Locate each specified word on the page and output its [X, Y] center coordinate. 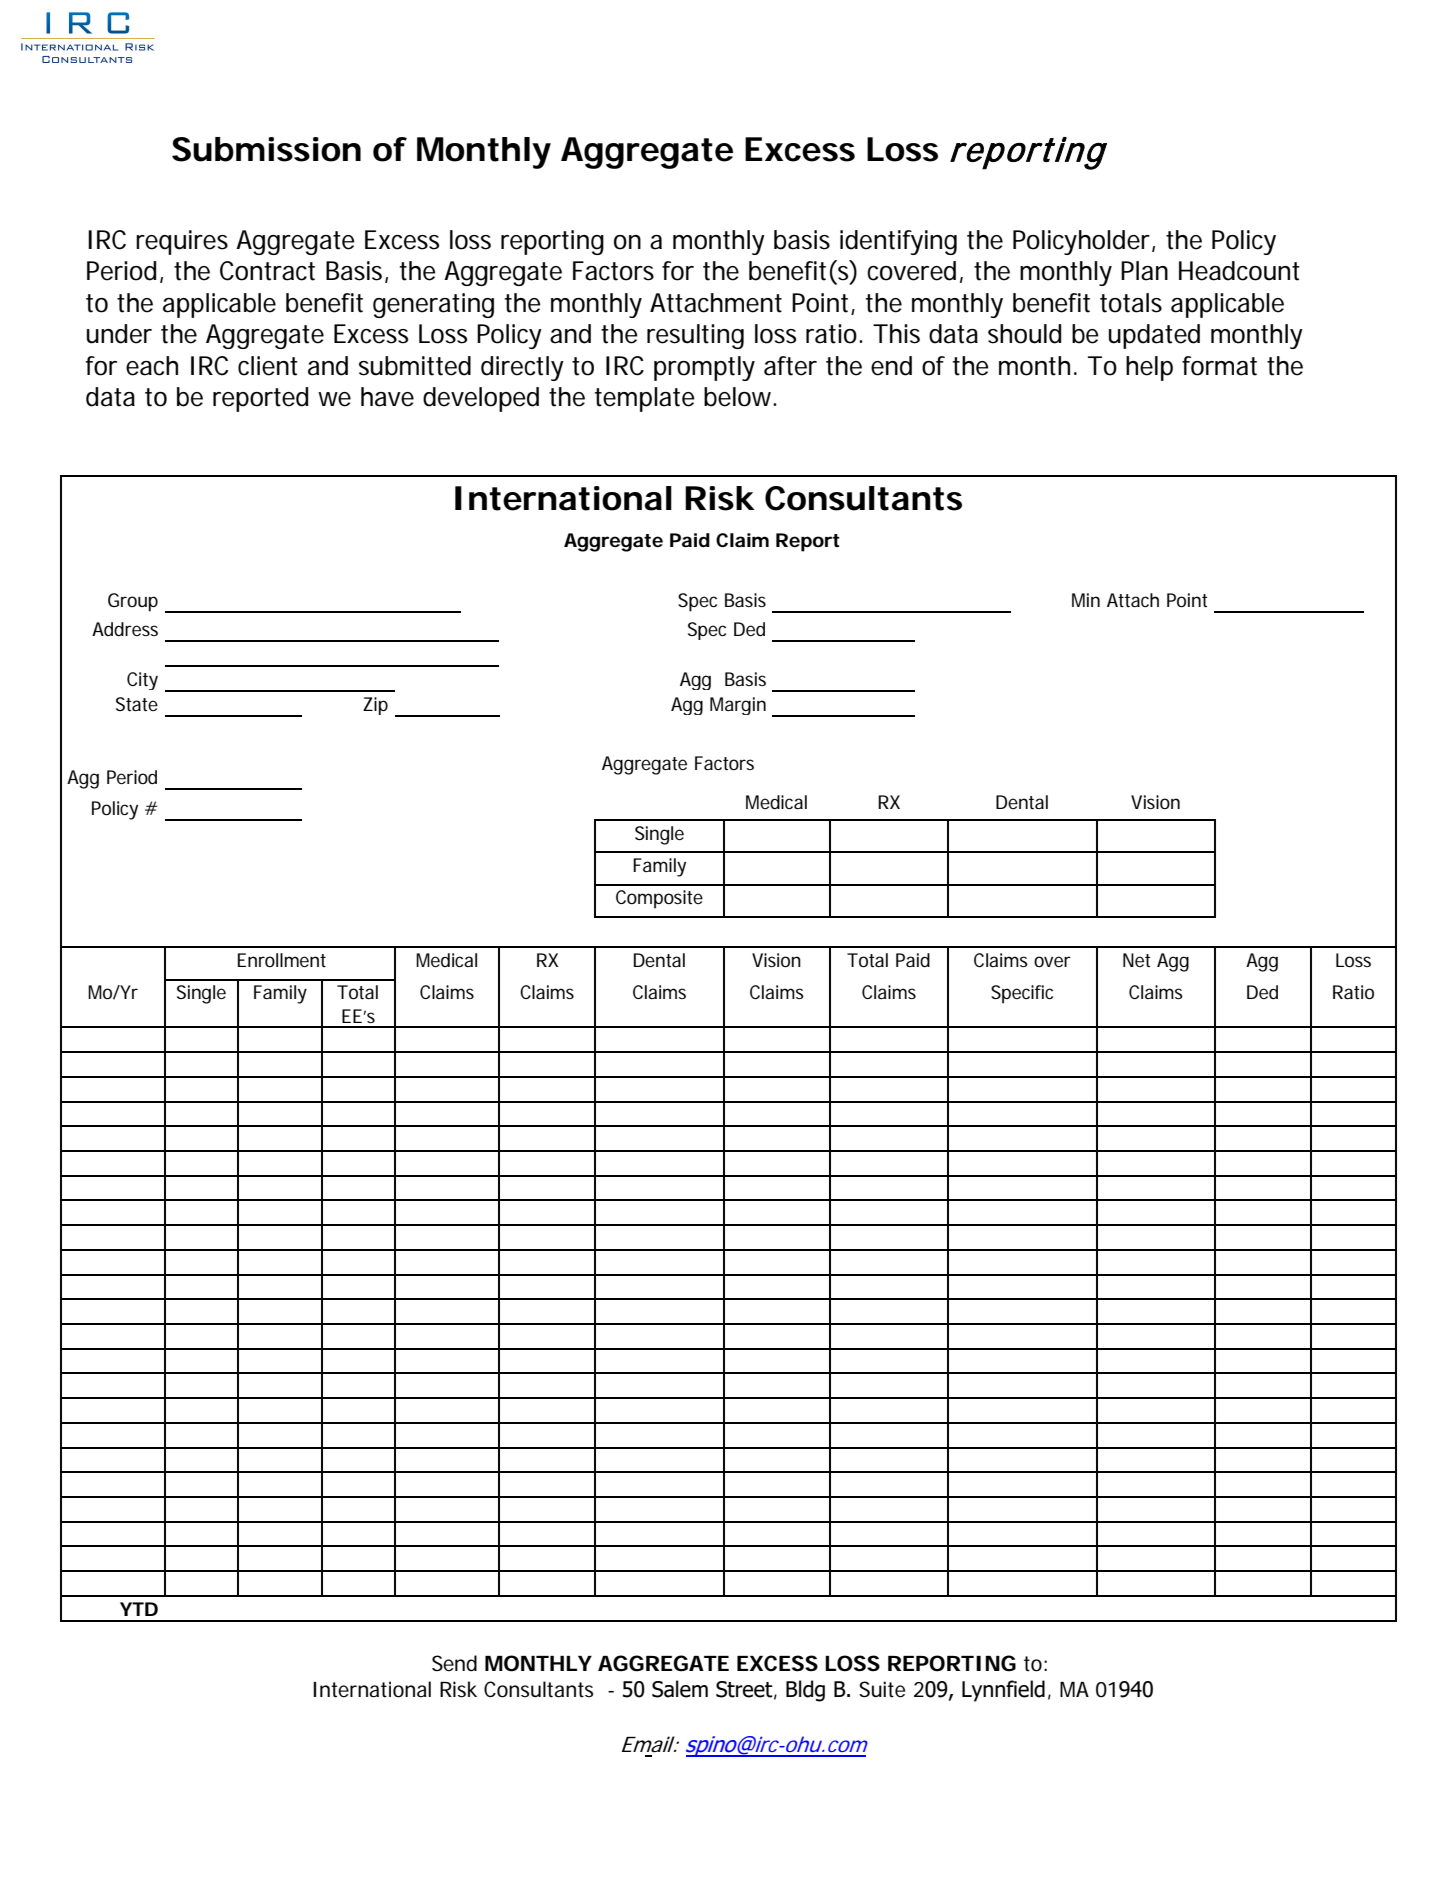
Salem [680, 1689]
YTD [139, 1609]
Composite [659, 899]
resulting [695, 336]
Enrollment [282, 960]
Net [1137, 960]
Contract [267, 271]
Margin [738, 706]
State [137, 704]
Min [1086, 600]
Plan [1144, 271]
